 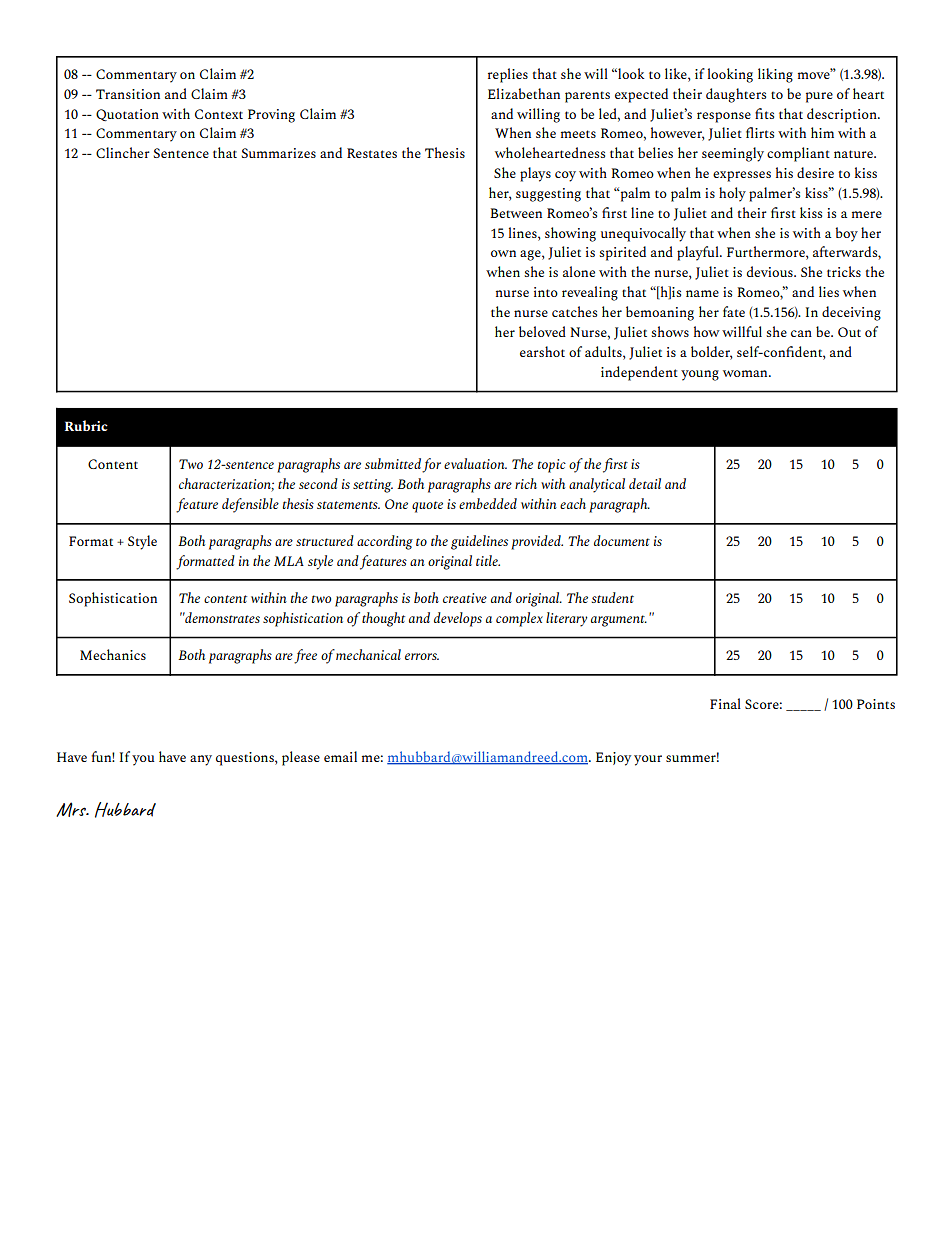 I want to click on Elizabethan, so click(x=524, y=93).
